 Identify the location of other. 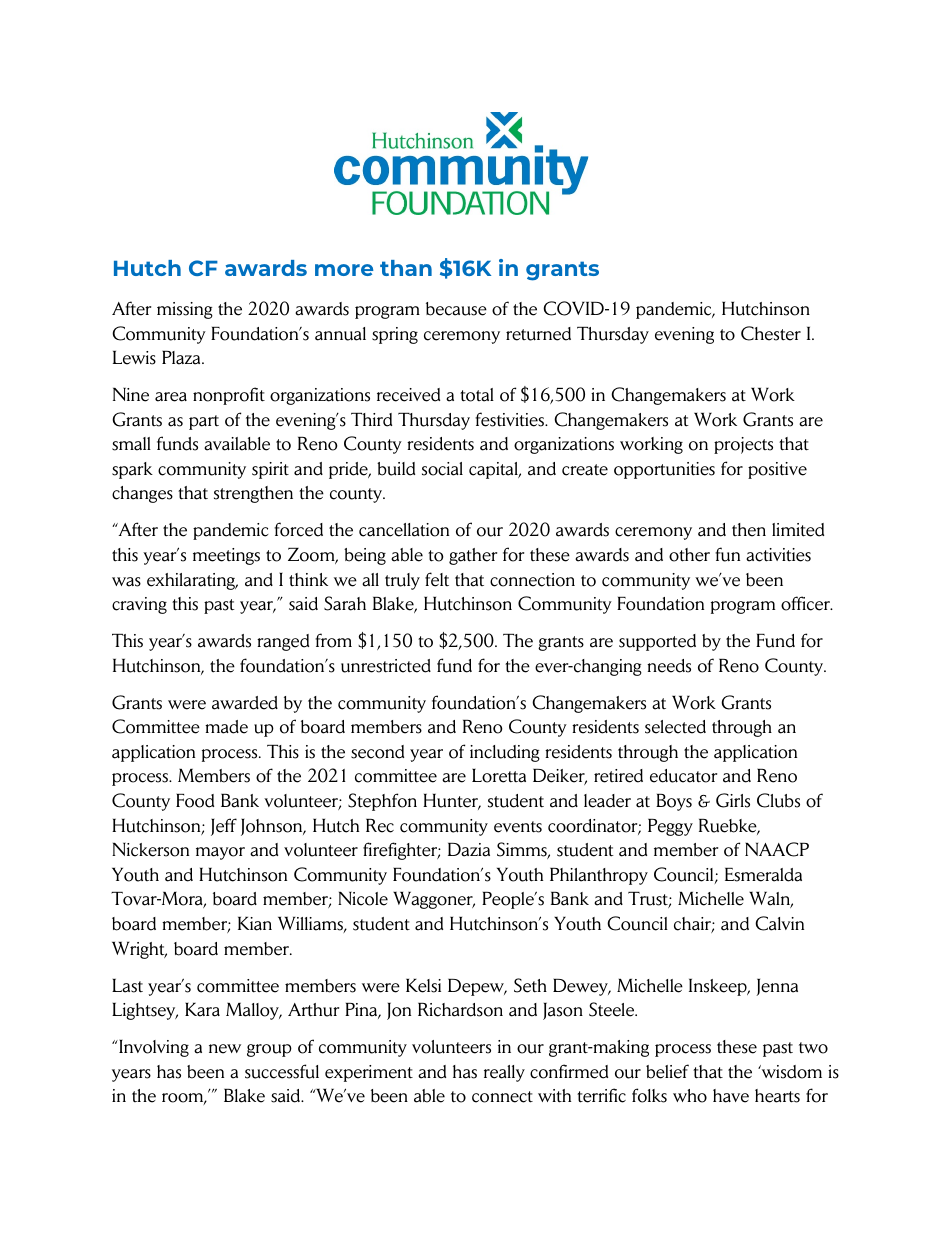
(689, 555).
